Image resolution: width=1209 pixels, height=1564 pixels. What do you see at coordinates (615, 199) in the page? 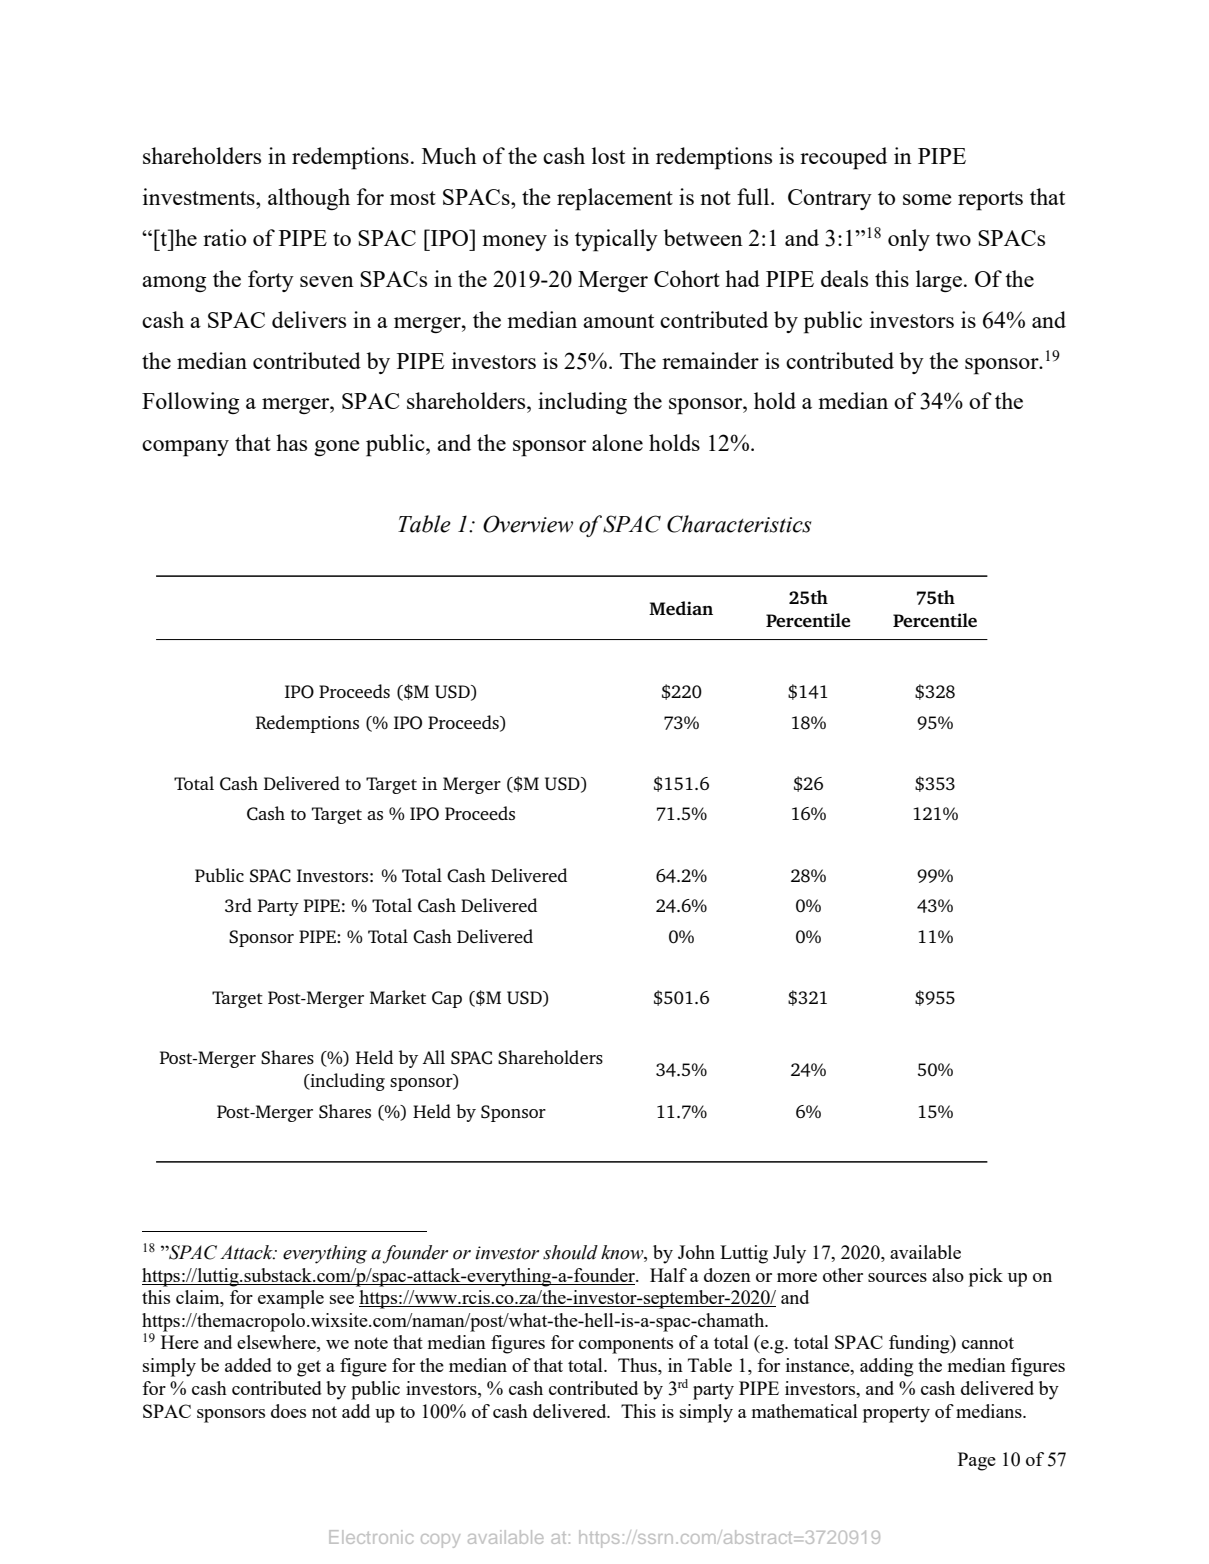
I see `replacement` at bounding box center [615, 199].
